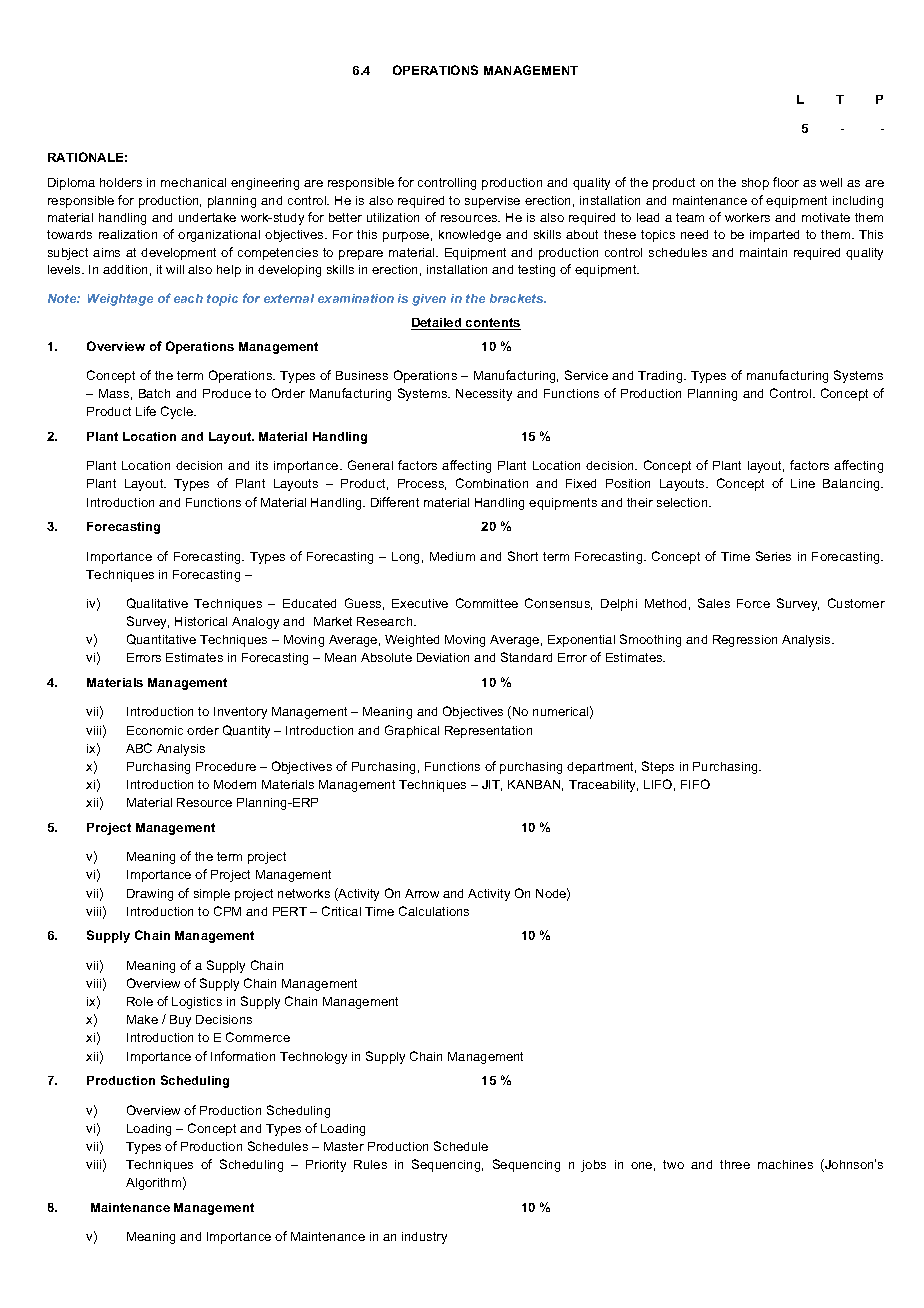 Image resolution: width=924 pixels, height=1308 pixels. What do you see at coordinates (140, 1001) in the image?
I see `Role` at bounding box center [140, 1001].
